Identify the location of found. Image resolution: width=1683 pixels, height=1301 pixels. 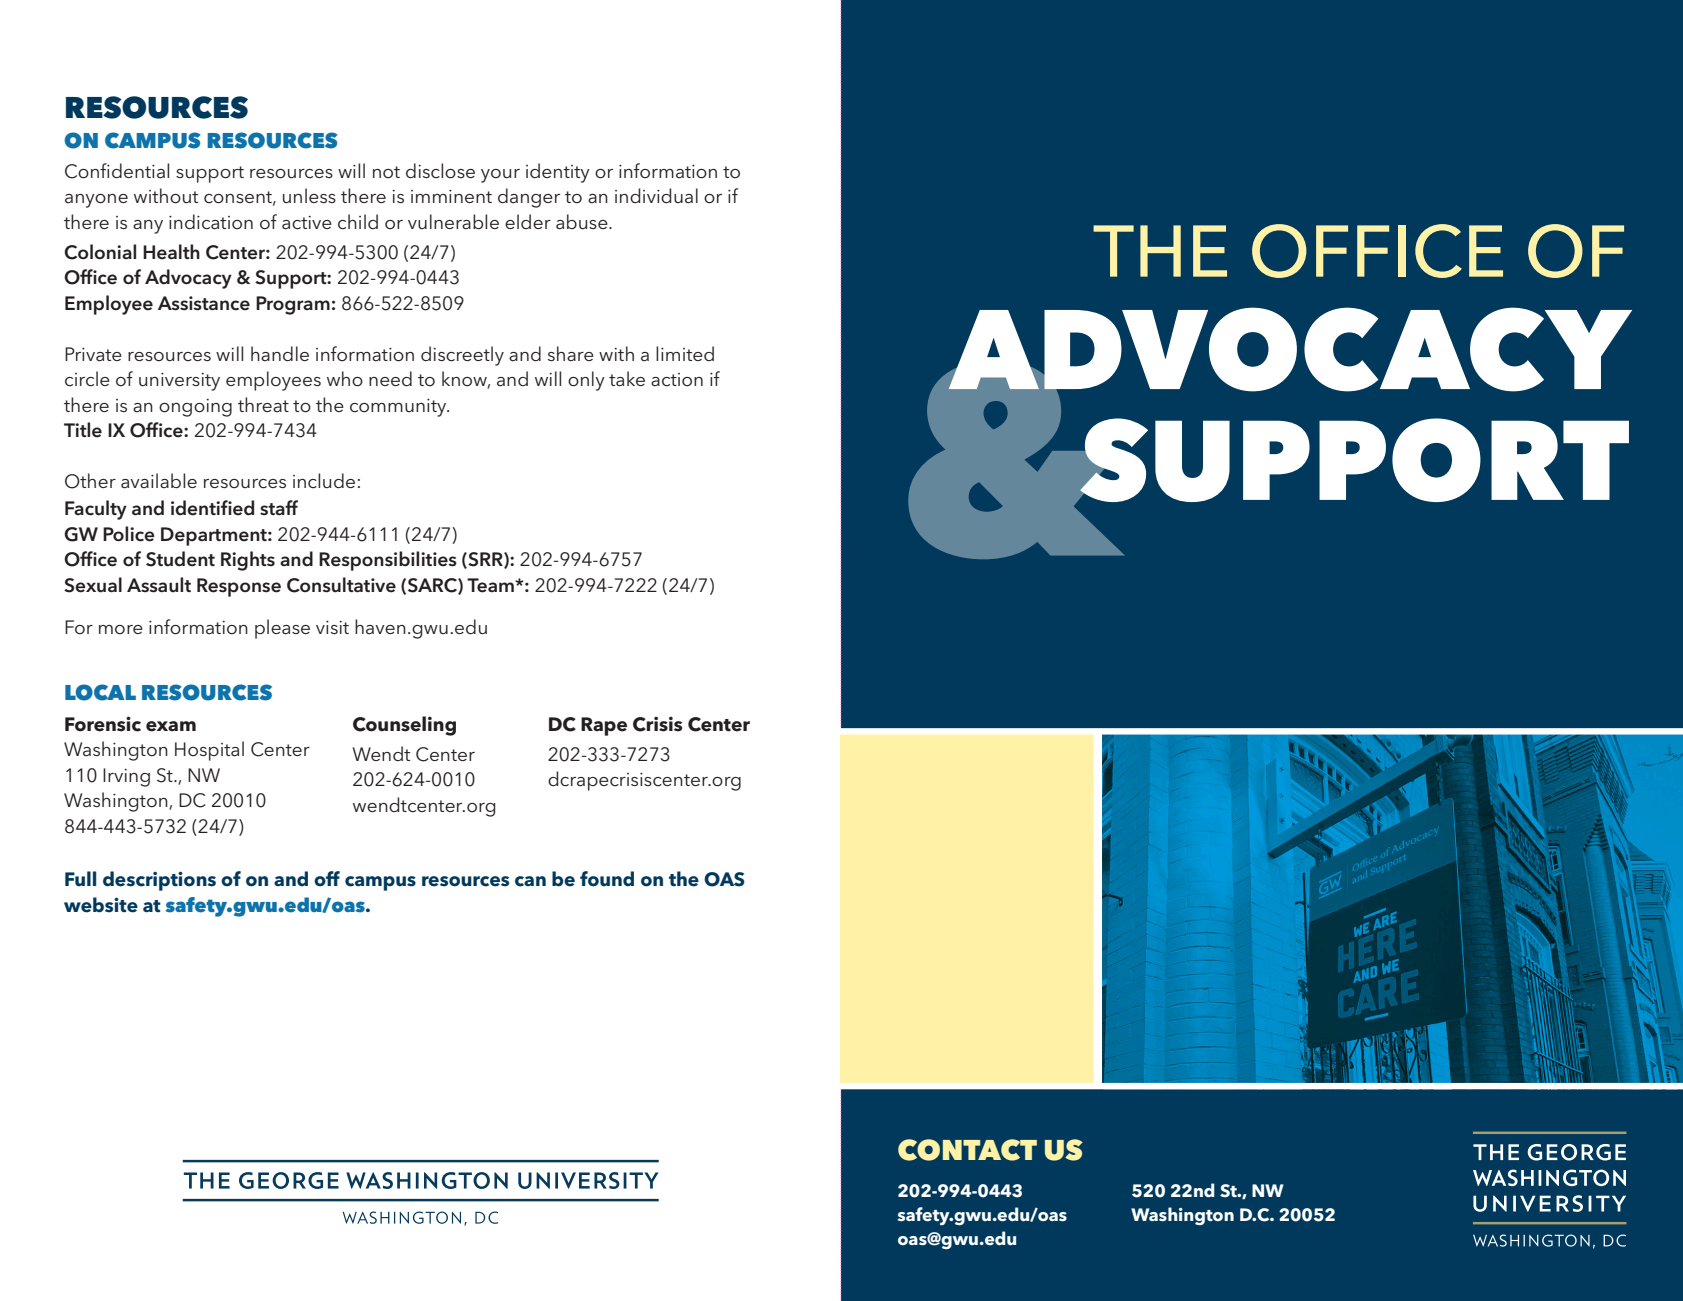
(607, 879).
